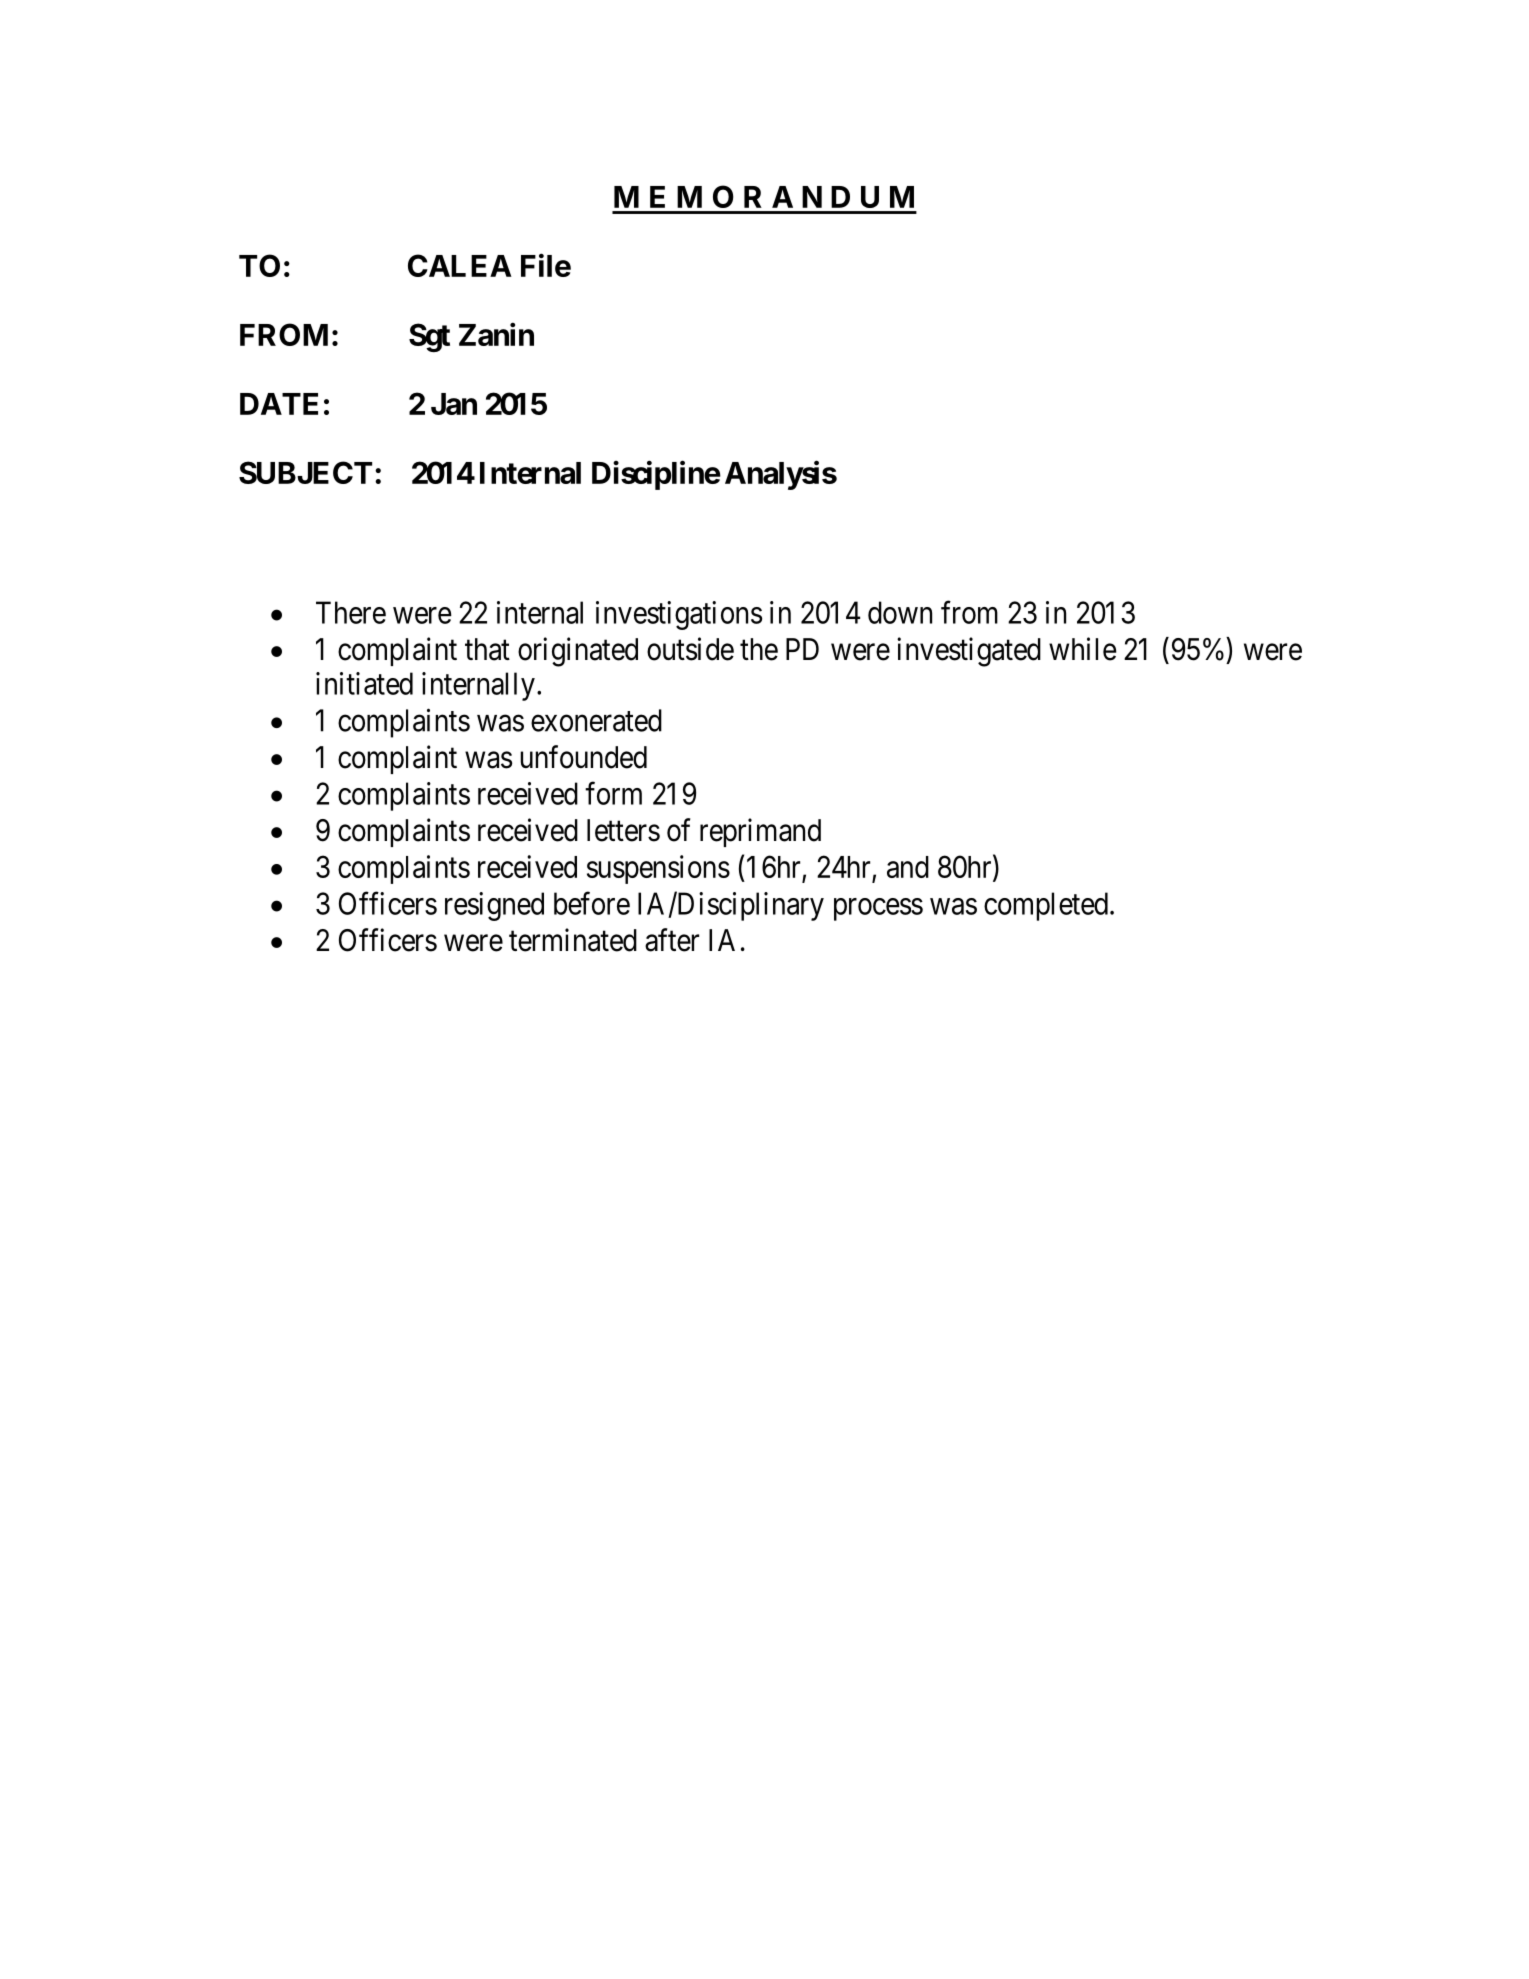  I want to click on Jan, so click(454, 404).
